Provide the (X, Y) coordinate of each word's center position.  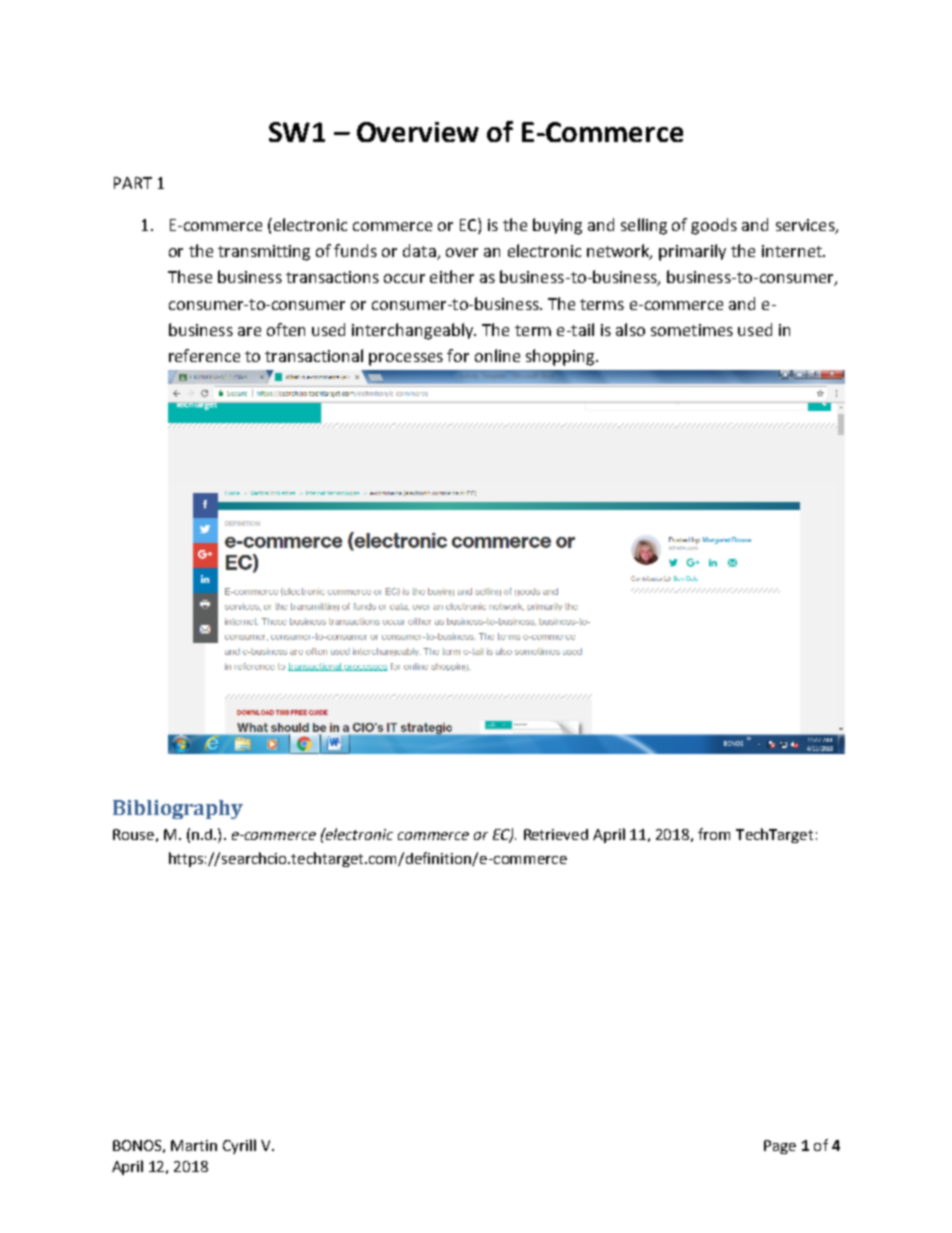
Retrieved (556, 834)
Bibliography (178, 809)
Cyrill (239, 1146)
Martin (194, 1145)
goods (714, 226)
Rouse (133, 834)
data (420, 252)
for (458, 355)
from (714, 834)
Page (780, 1147)
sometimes (692, 330)
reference (204, 355)
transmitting (264, 253)
